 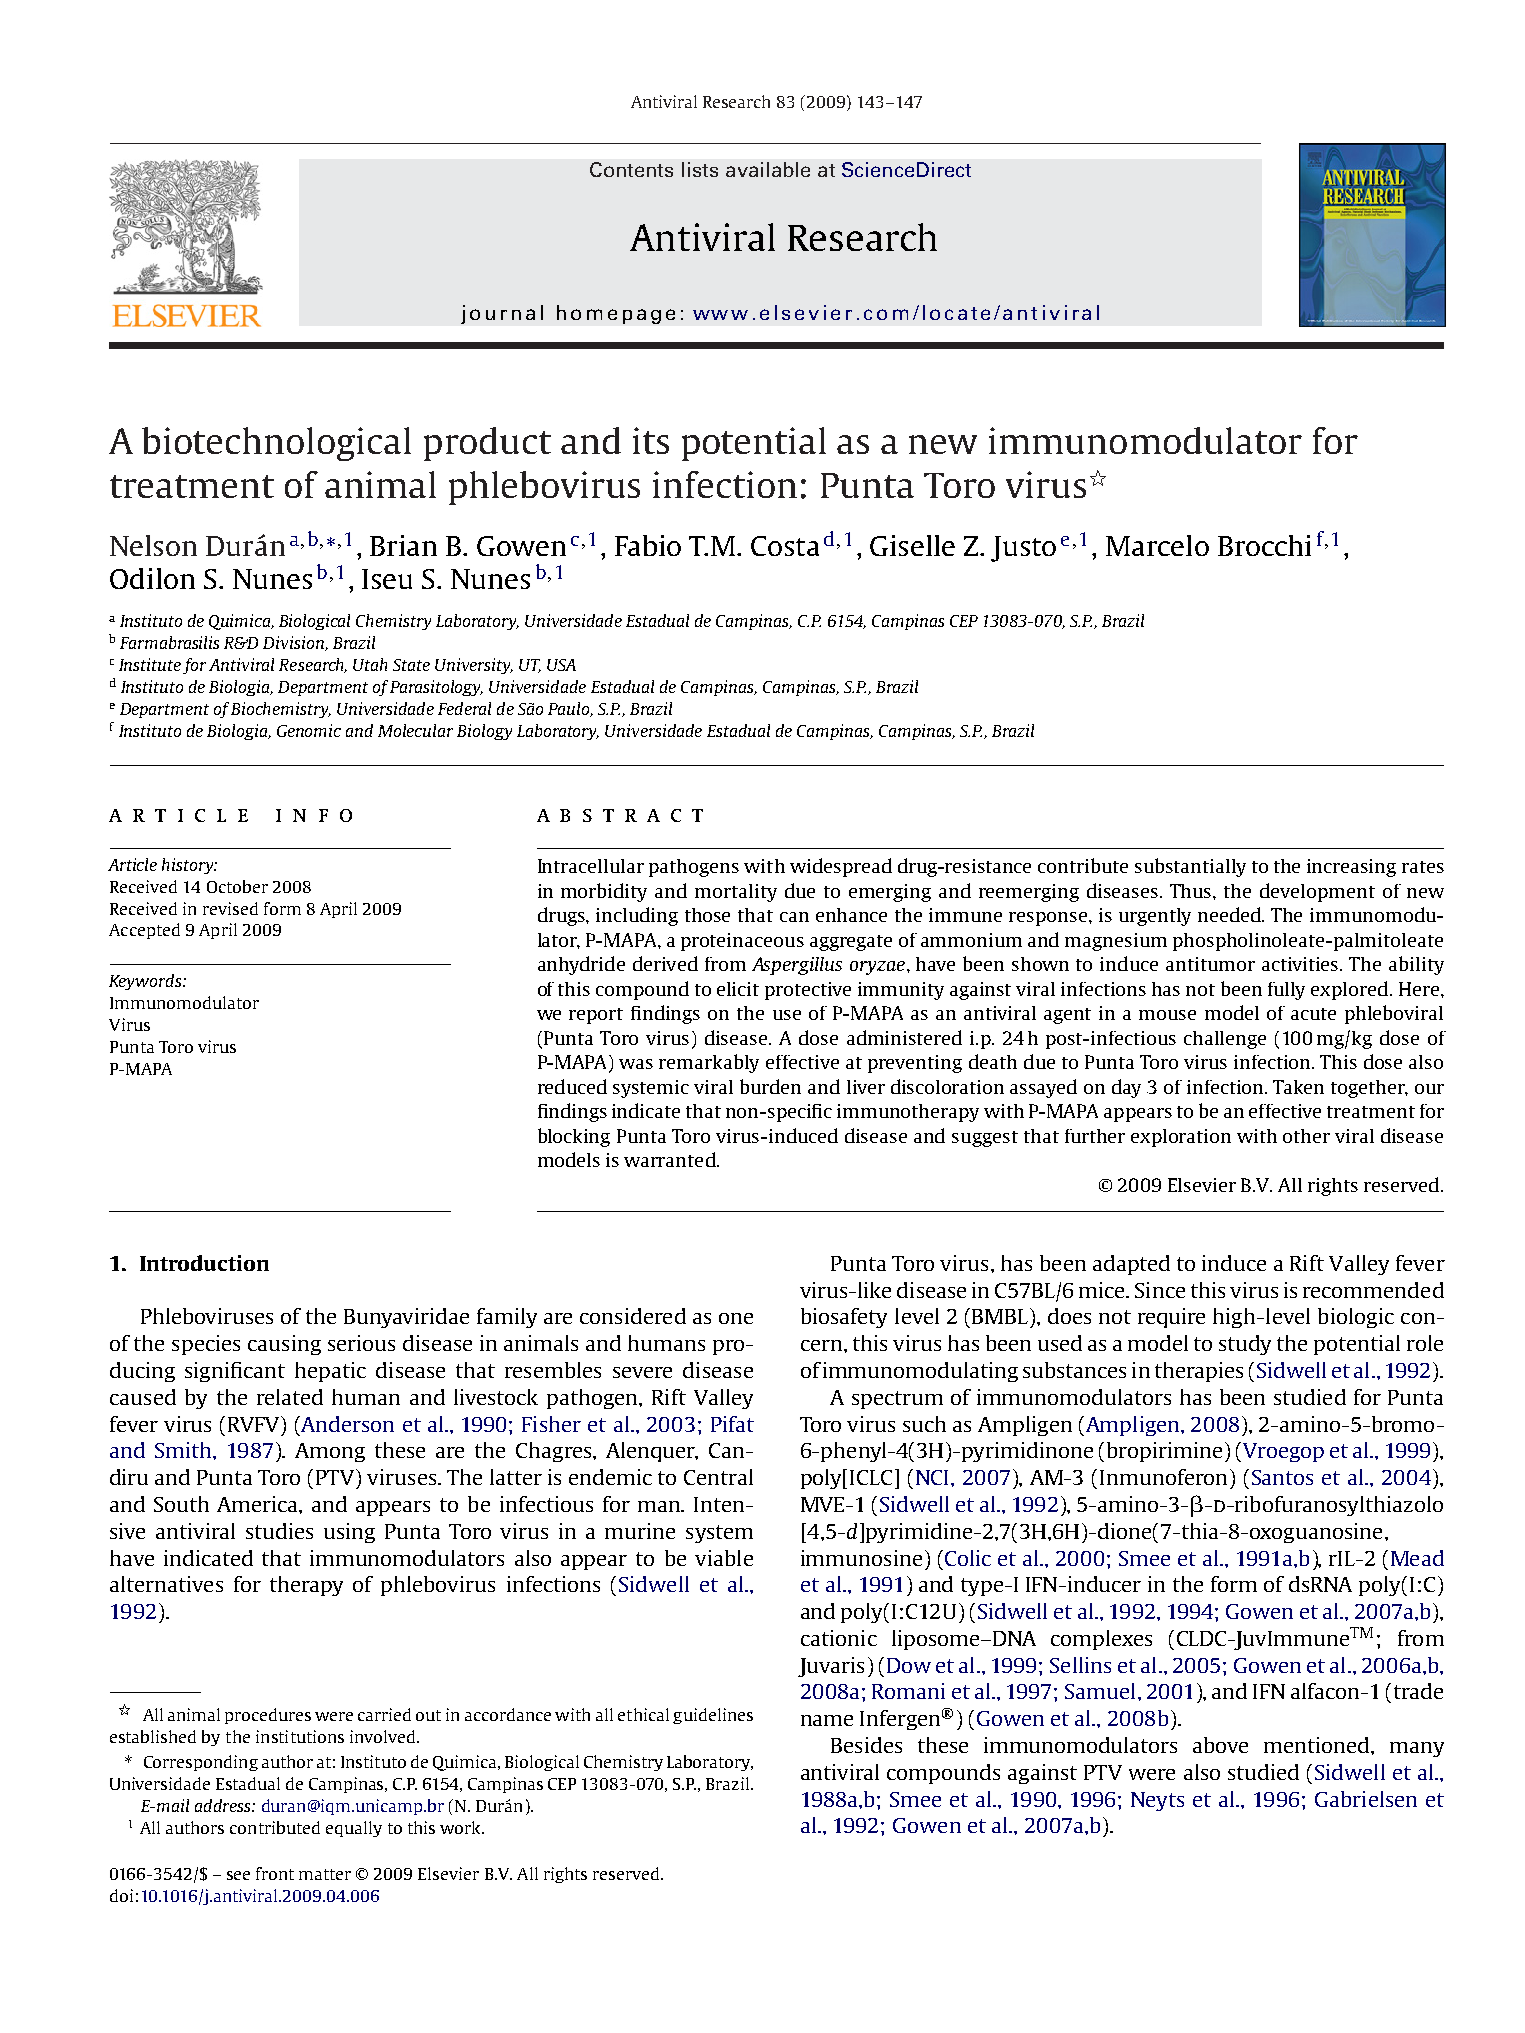 I want to click on Besides, so click(x=866, y=1745).
